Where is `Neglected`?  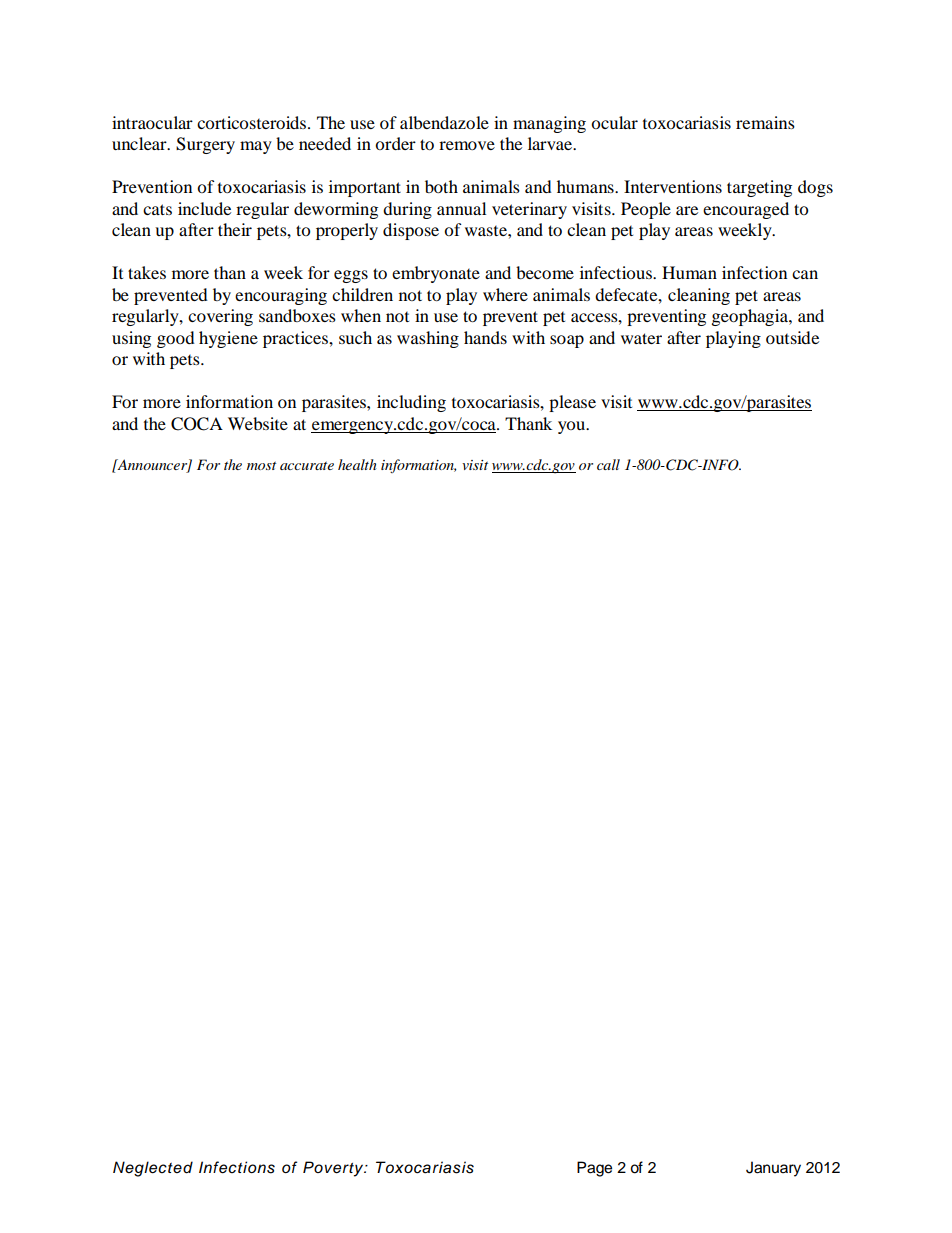
Neglected is located at coordinates (153, 1169).
